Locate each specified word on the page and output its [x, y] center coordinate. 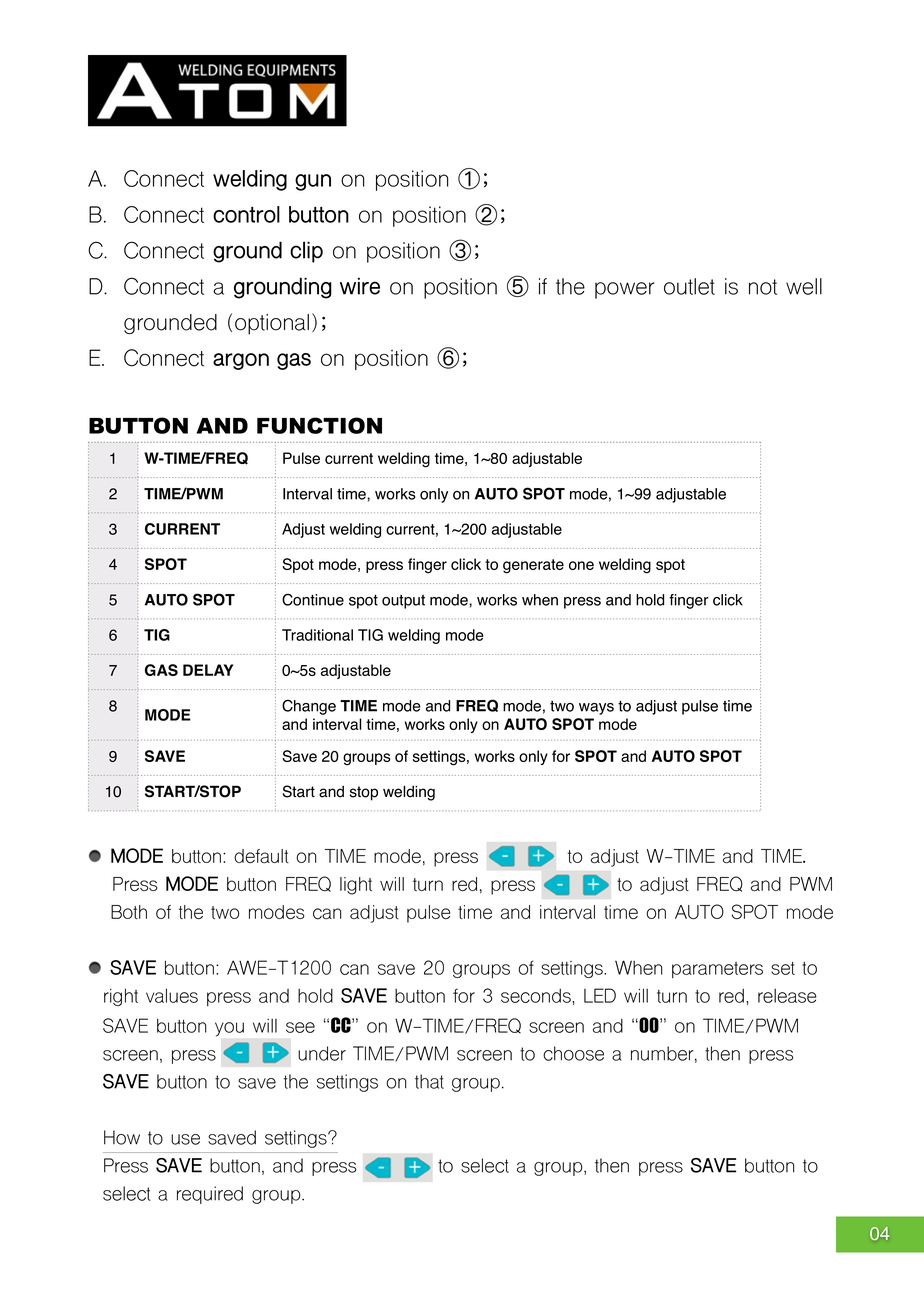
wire [360, 286]
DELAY [208, 670]
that [429, 1081]
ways [596, 709]
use [185, 1139]
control [246, 214]
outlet [689, 286]
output [403, 602]
